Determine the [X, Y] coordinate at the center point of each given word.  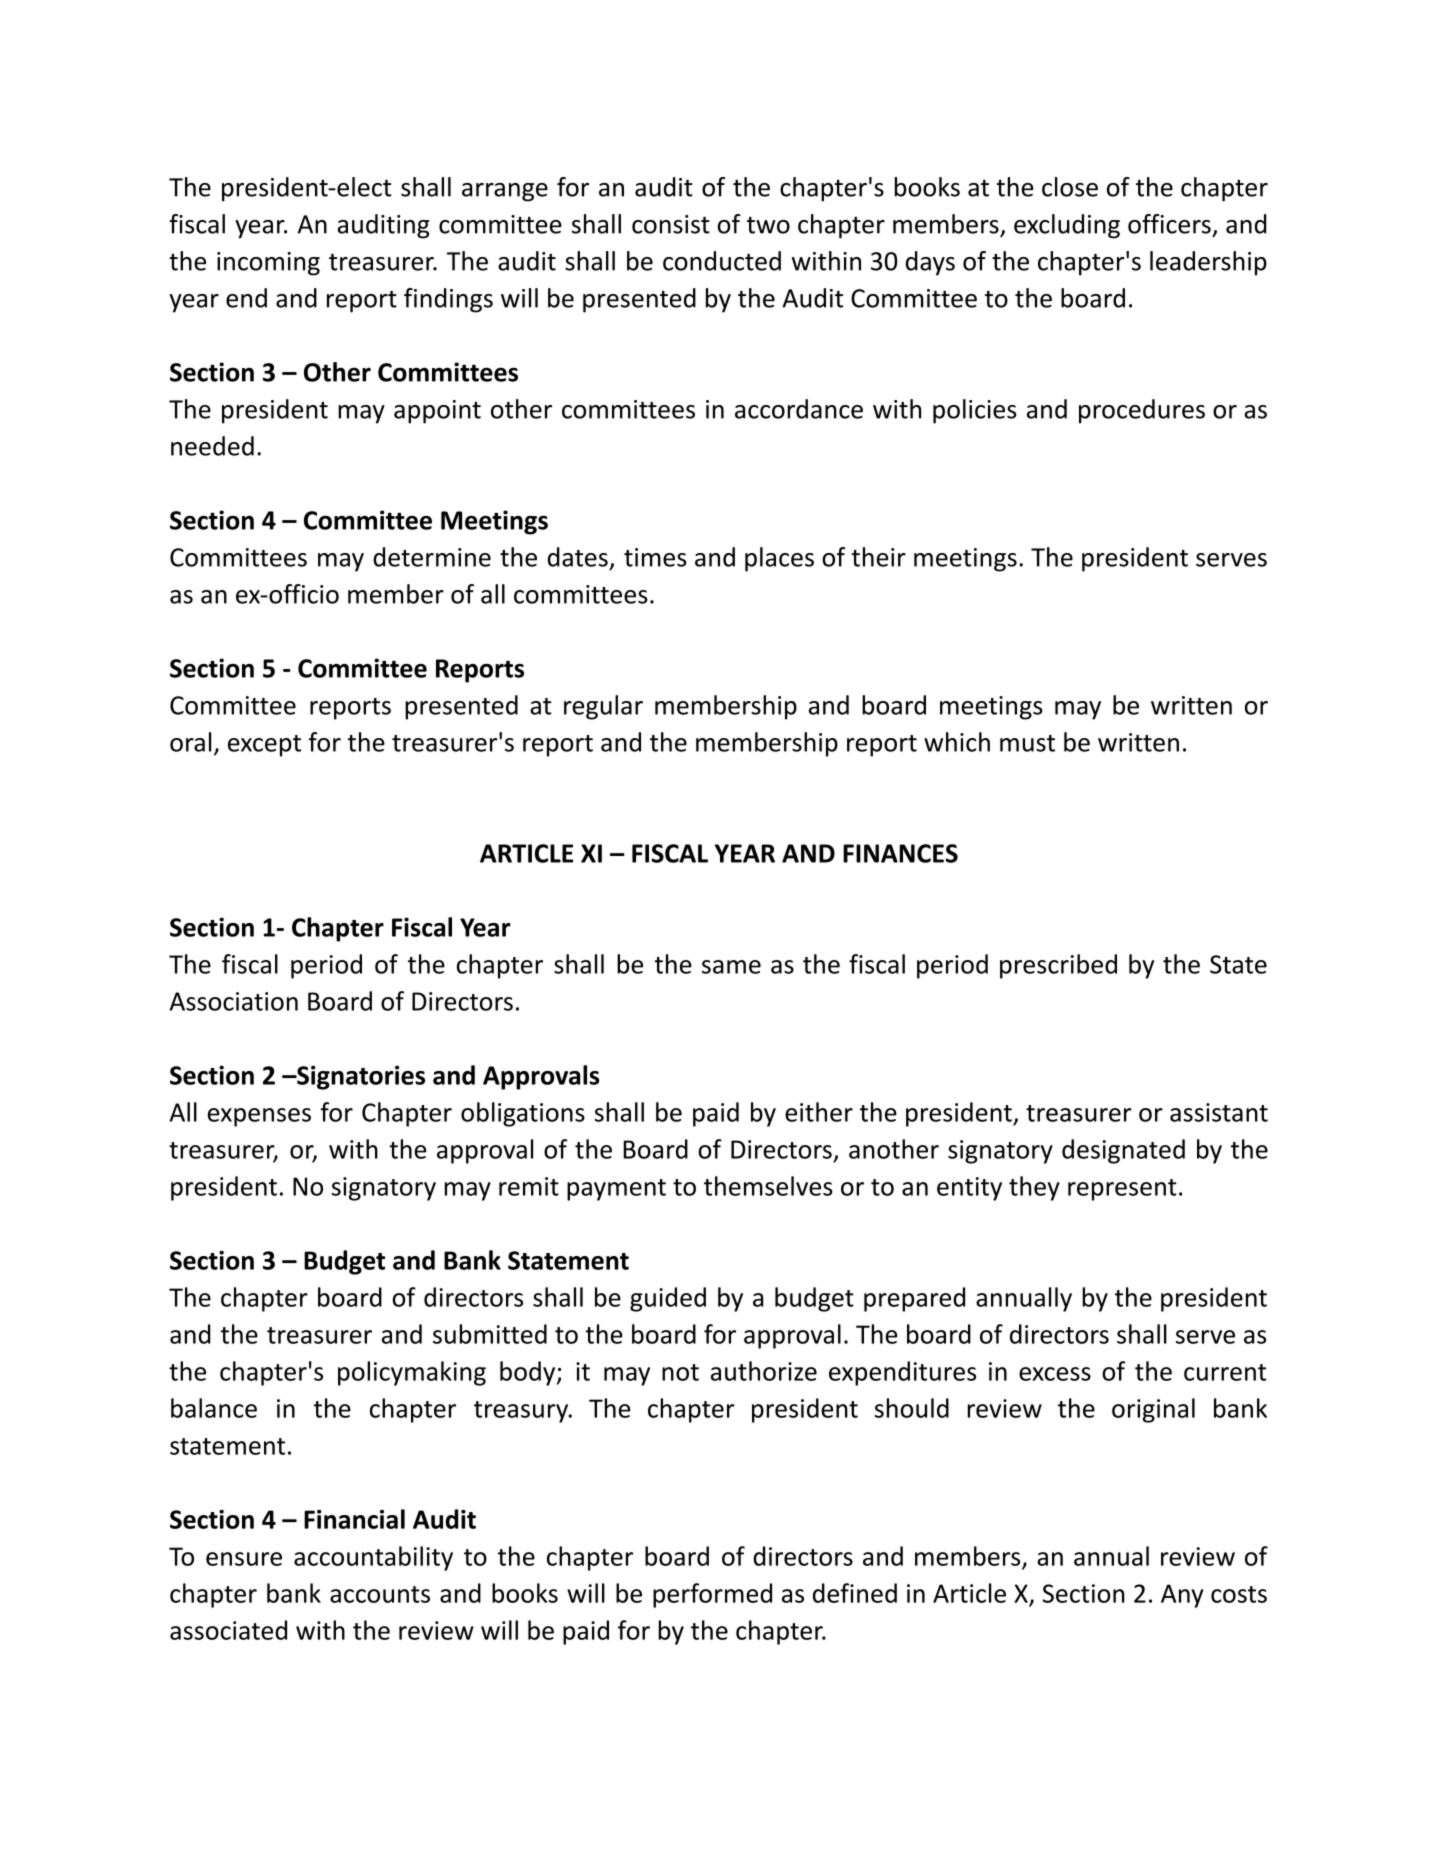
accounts [380, 1594]
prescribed [1058, 966]
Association [234, 1001]
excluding [1067, 226]
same [731, 967]
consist [671, 224]
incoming [268, 264]
